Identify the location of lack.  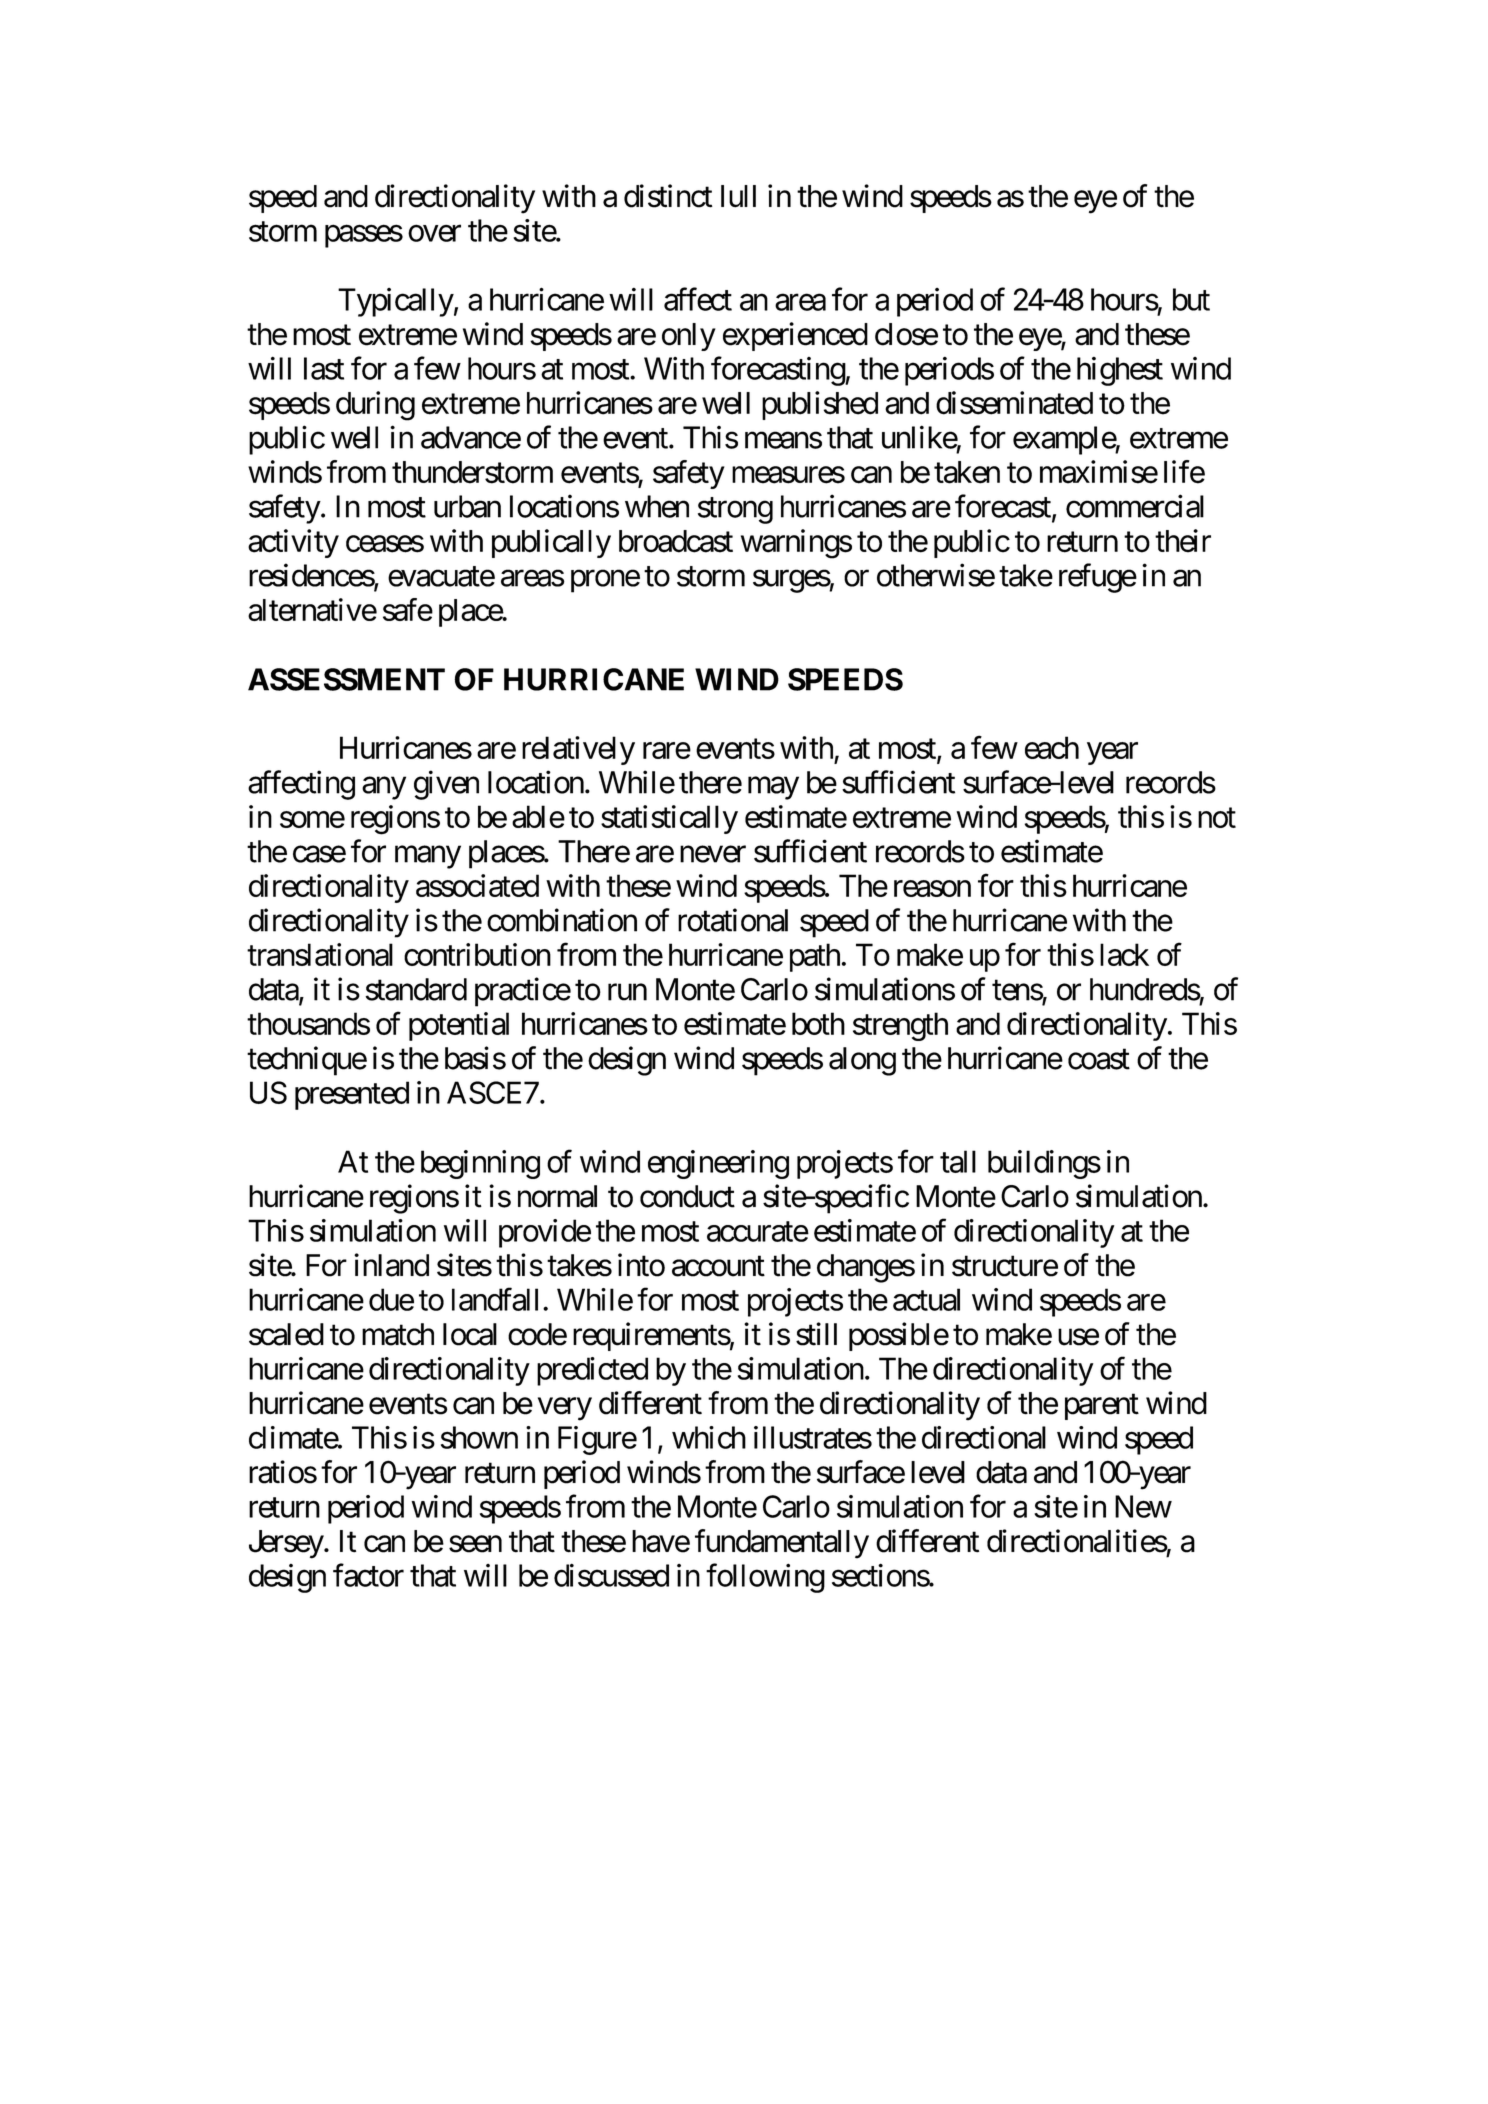
(1124, 954).
